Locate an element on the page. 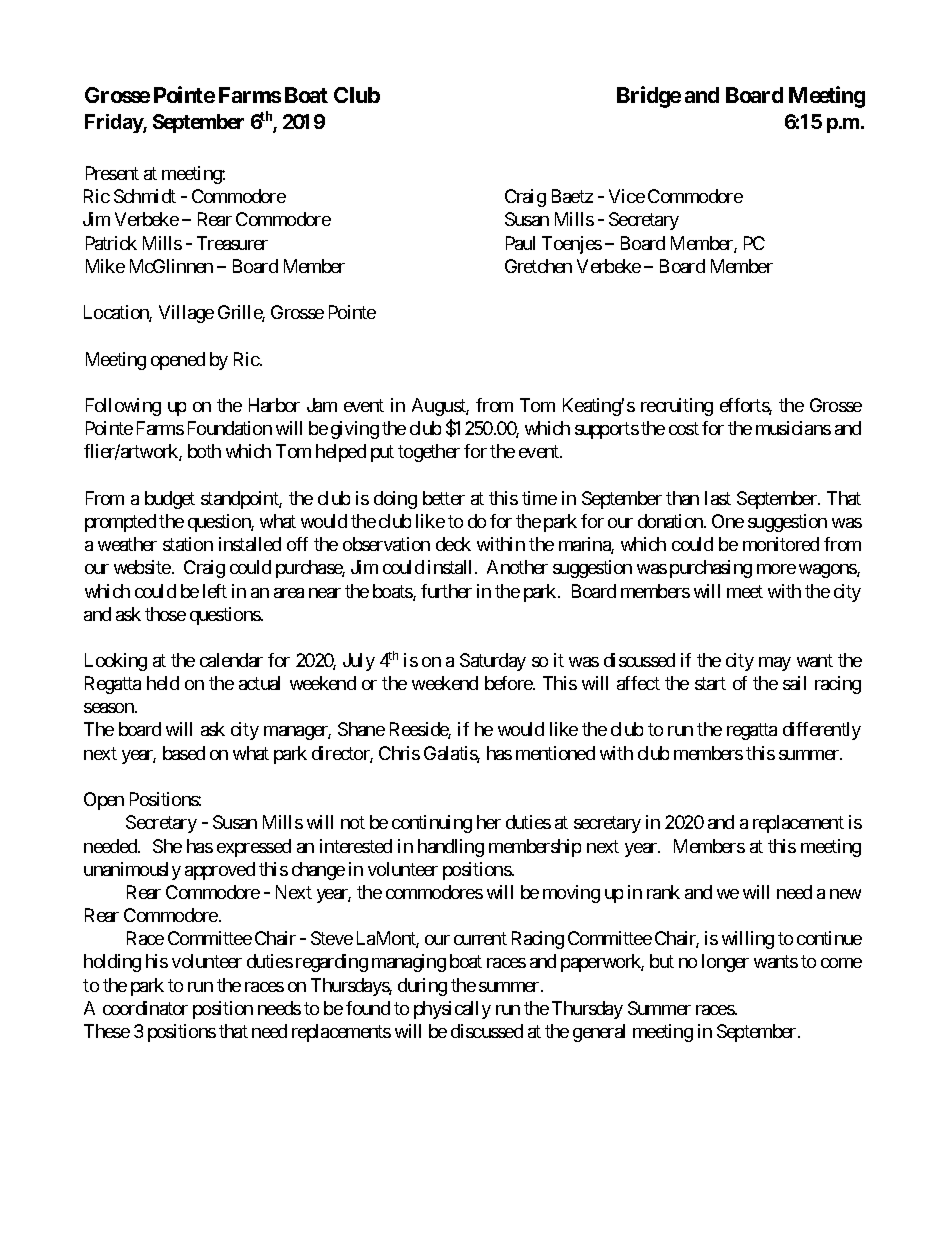 This document has height=1233, width=952. physically is located at coordinates (452, 1010).
